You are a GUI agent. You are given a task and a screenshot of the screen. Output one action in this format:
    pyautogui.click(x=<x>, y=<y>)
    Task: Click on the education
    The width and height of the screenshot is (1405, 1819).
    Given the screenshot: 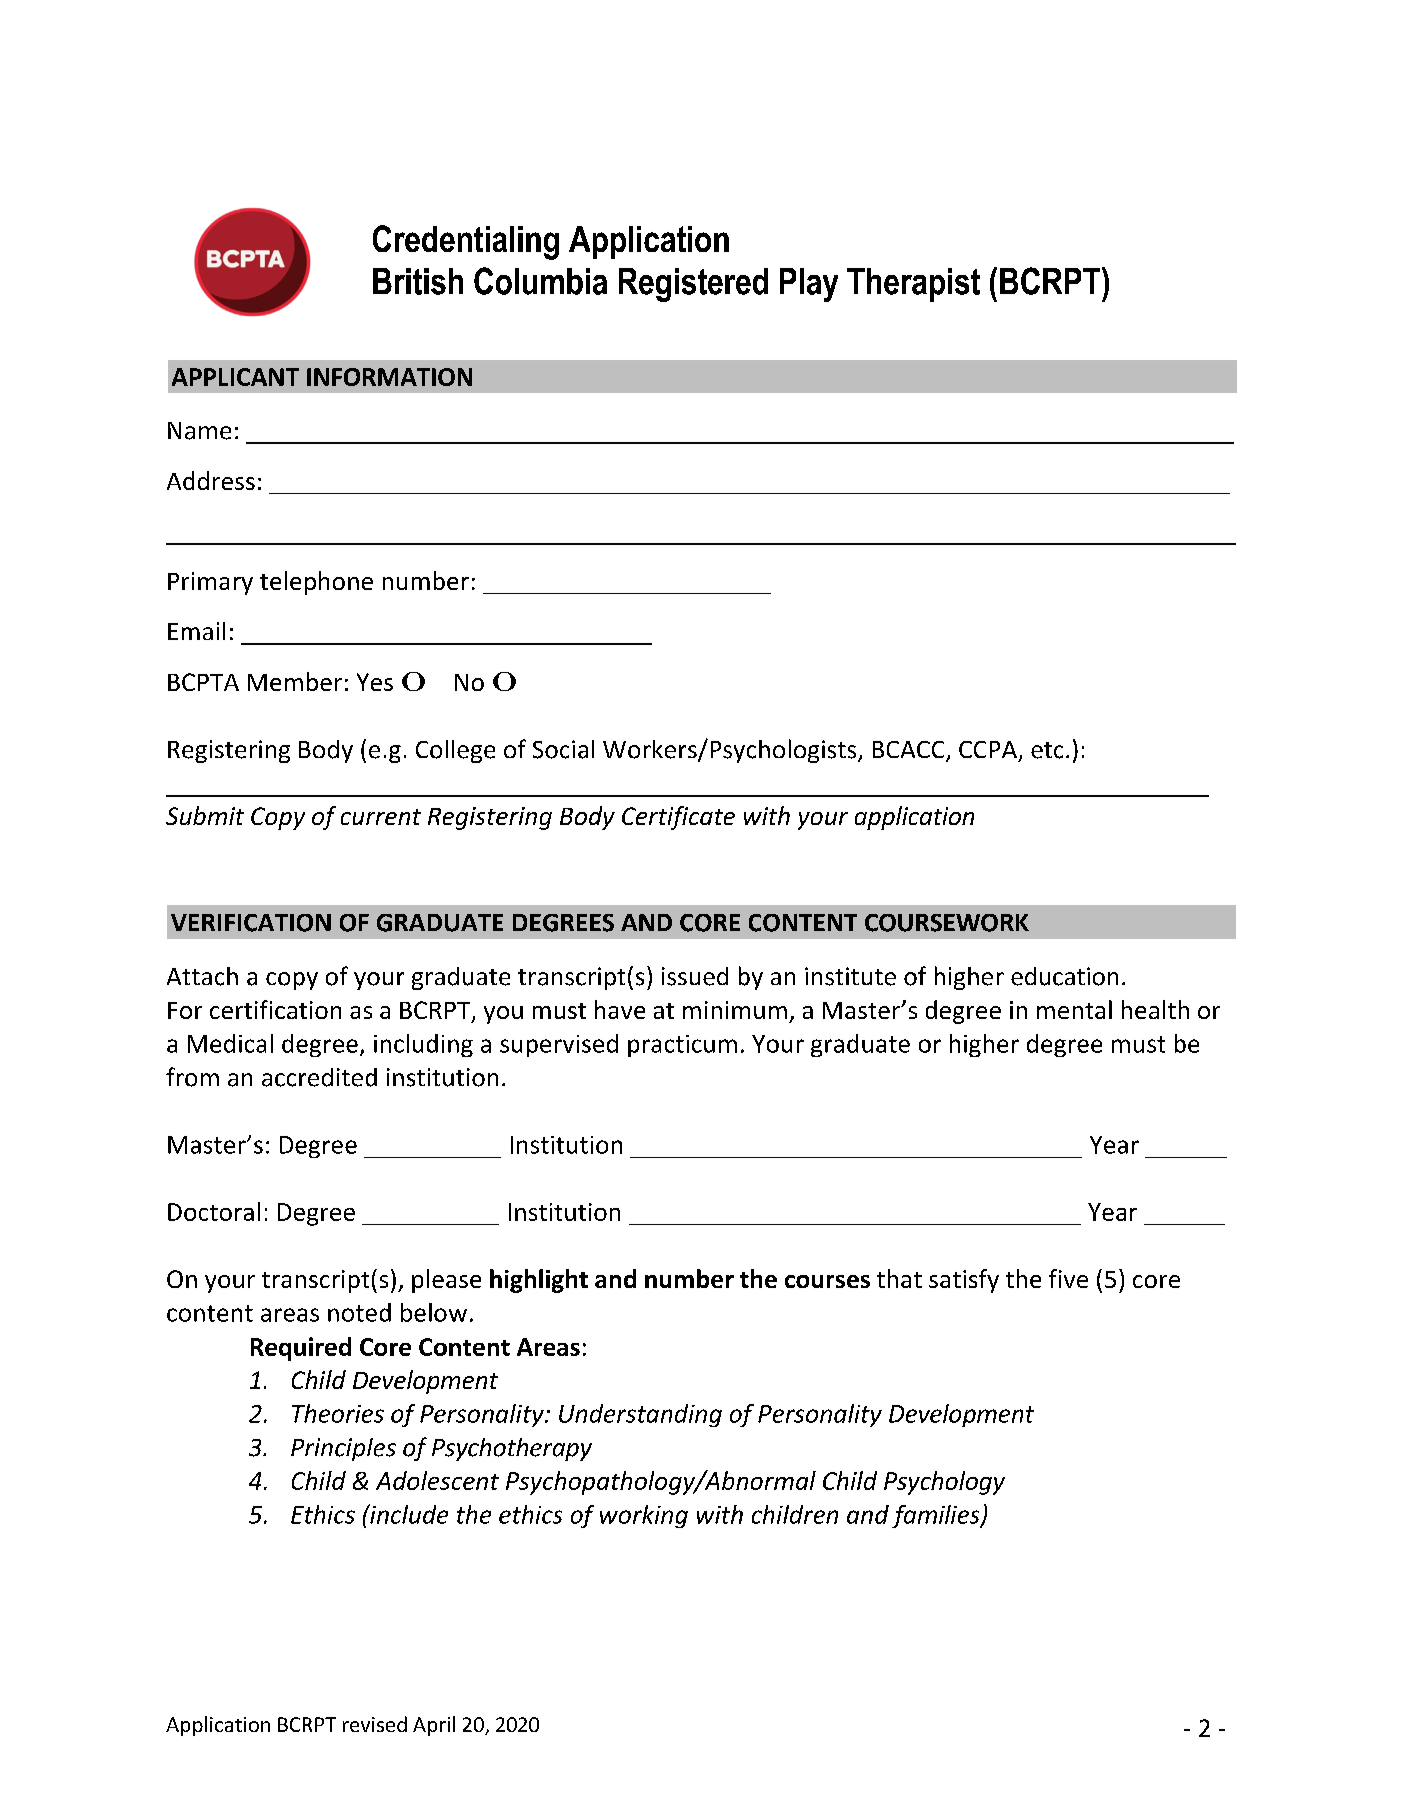 What is the action you would take?
    pyautogui.click(x=1064, y=976)
